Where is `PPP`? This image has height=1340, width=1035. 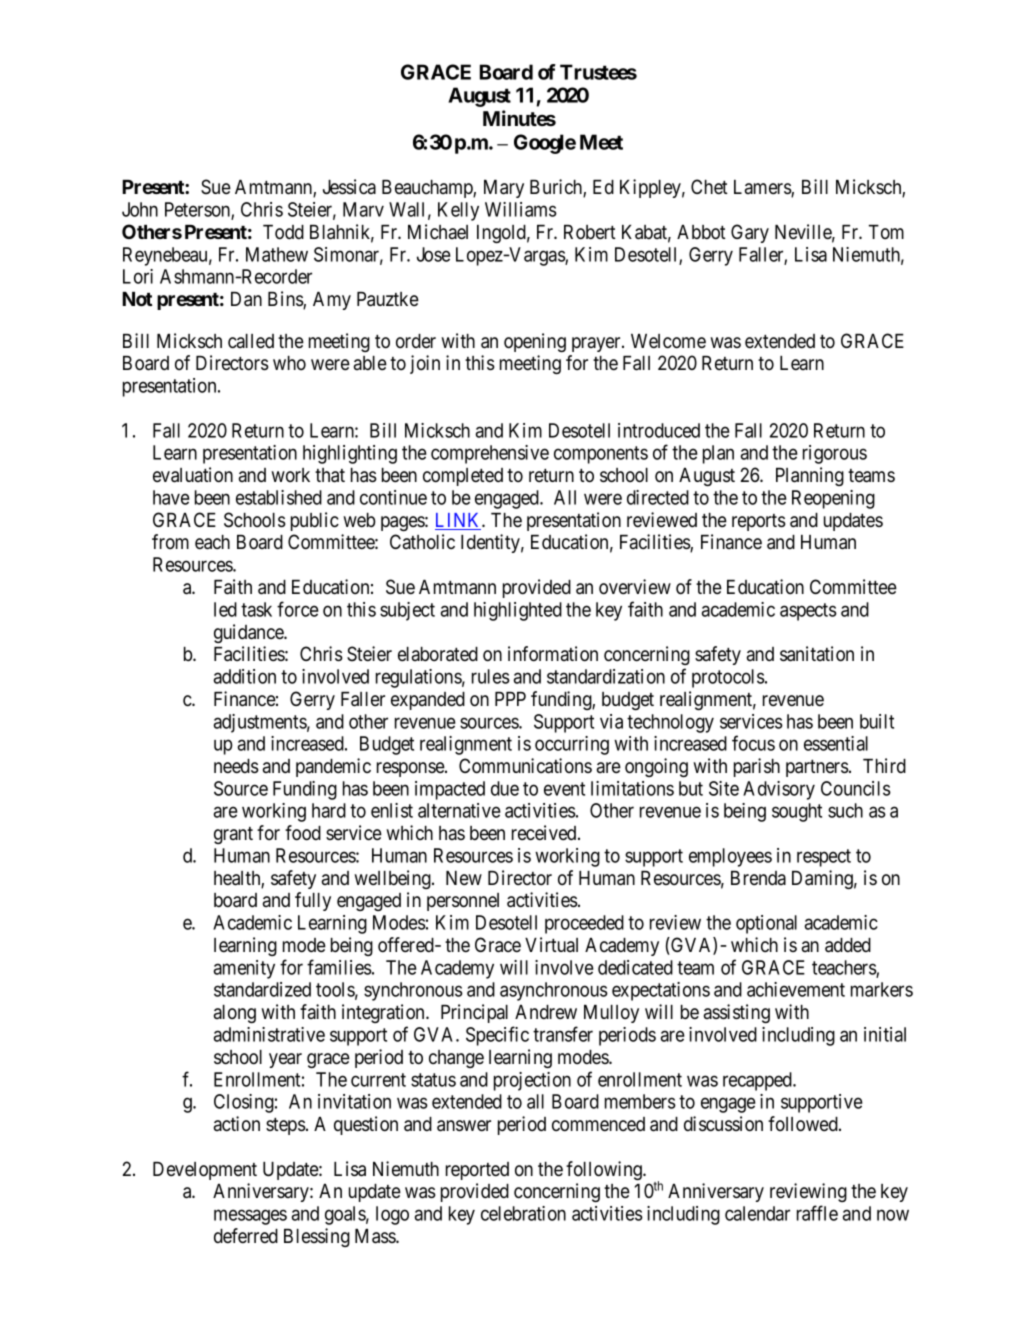 PPP is located at coordinates (510, 699).
